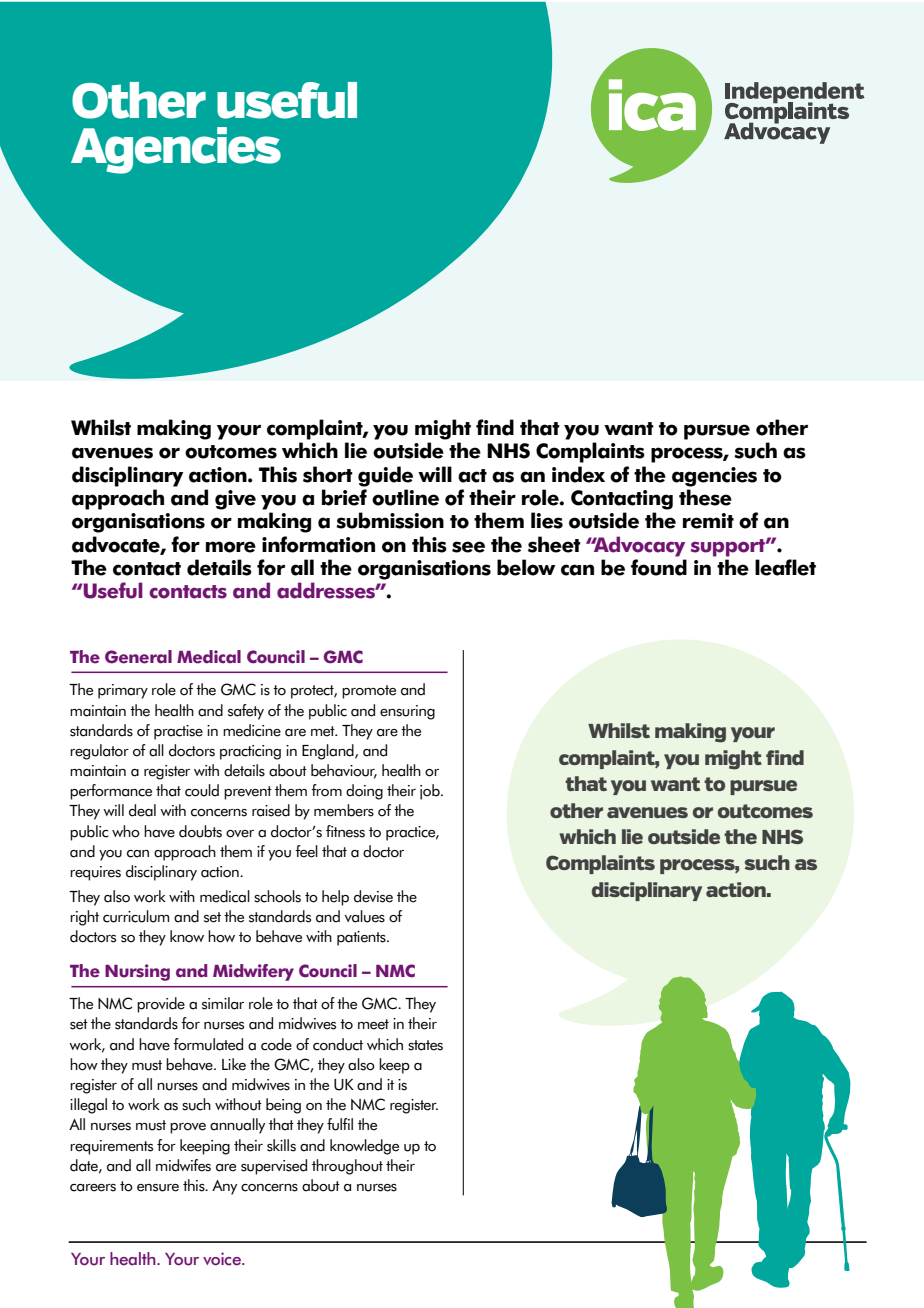 Image resolution: width=924 pixels, height=1308 pixels. I want to click on job, so click(431, 792).
